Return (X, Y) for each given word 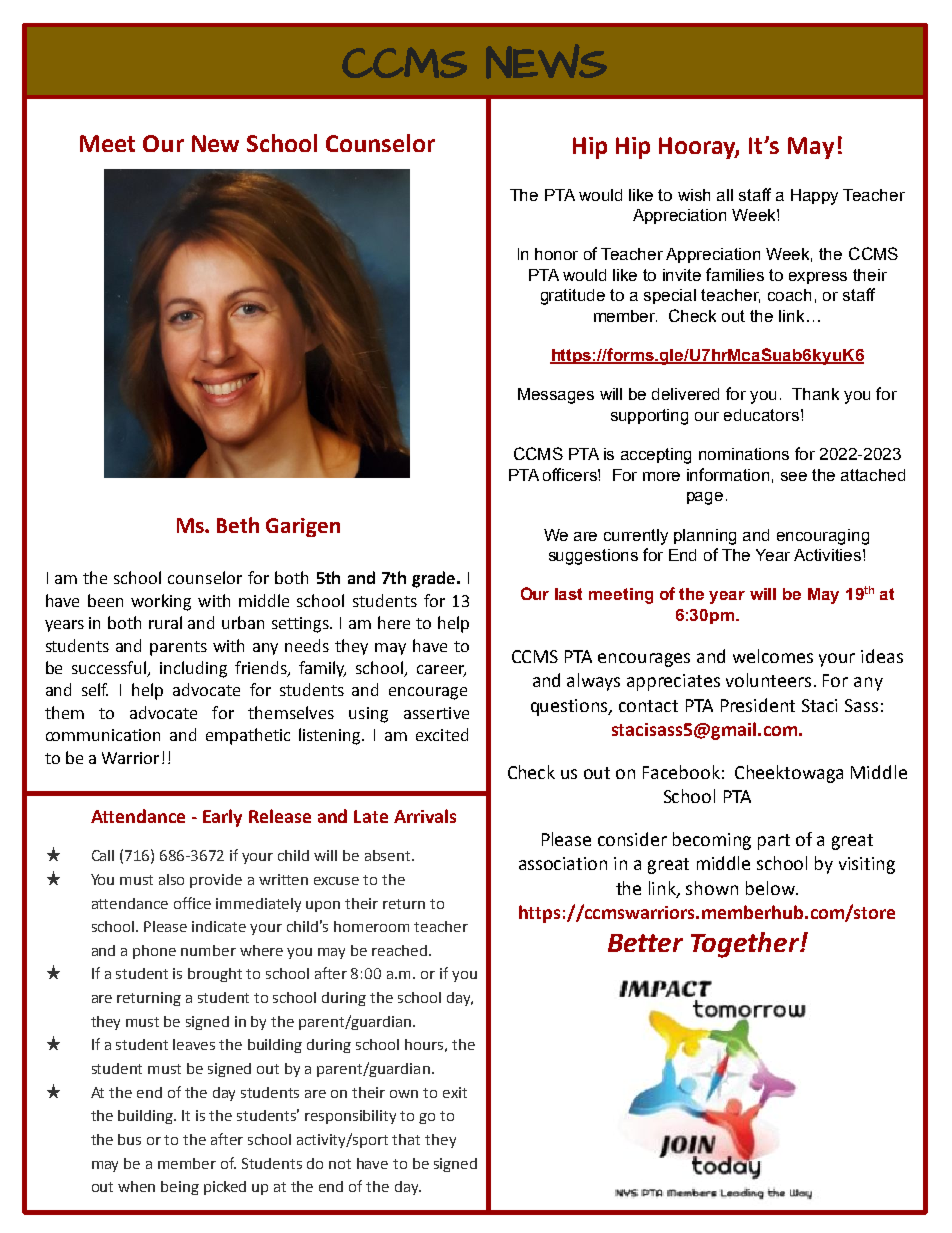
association (563, 863)
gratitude (573, 297)
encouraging (823, 537)
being (180, 1188)
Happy (814, 197)
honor (556, 254)
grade (433, 579)
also (171, 879)
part (774, 842)
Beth (238, 525)
